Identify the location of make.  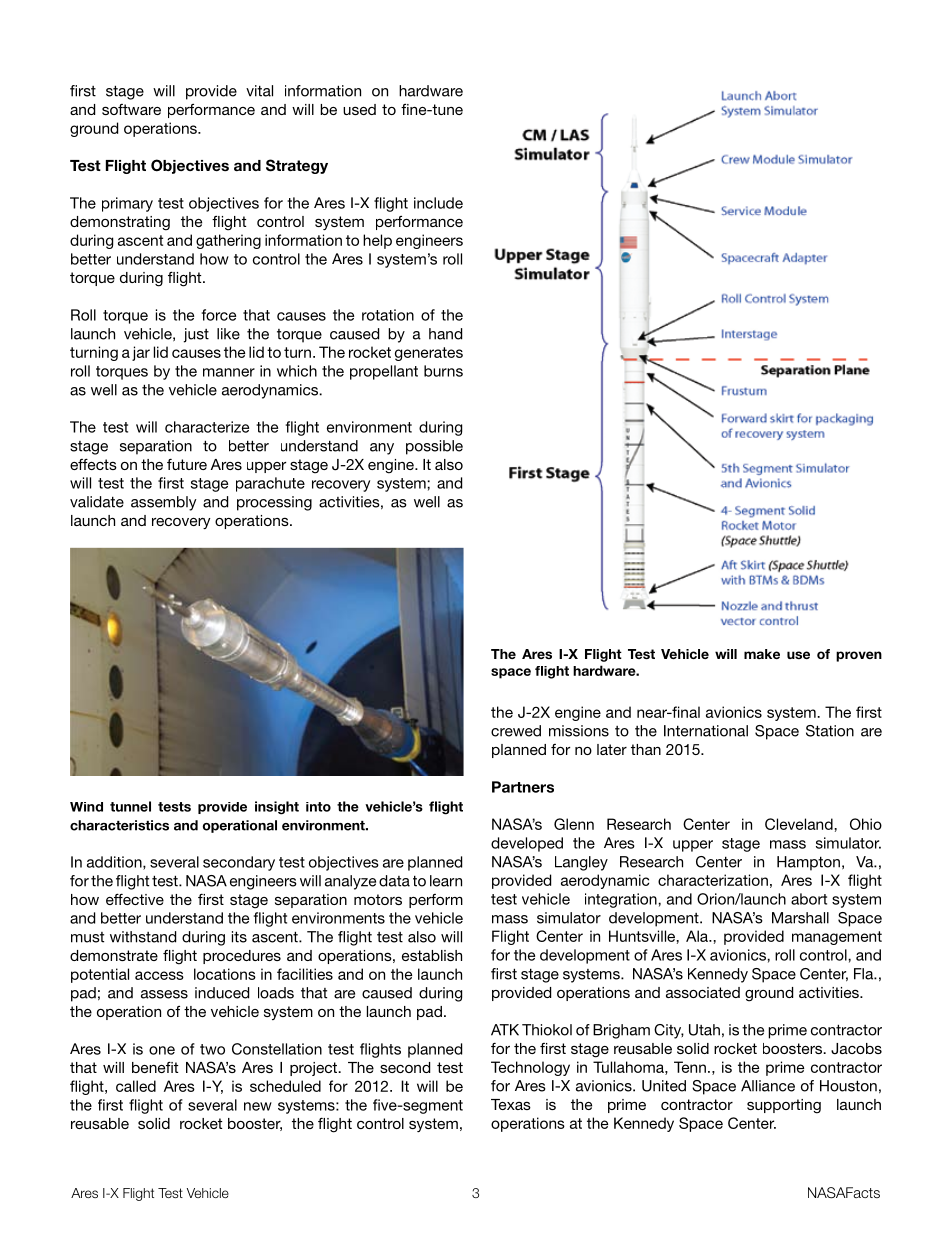
(762, 654).
